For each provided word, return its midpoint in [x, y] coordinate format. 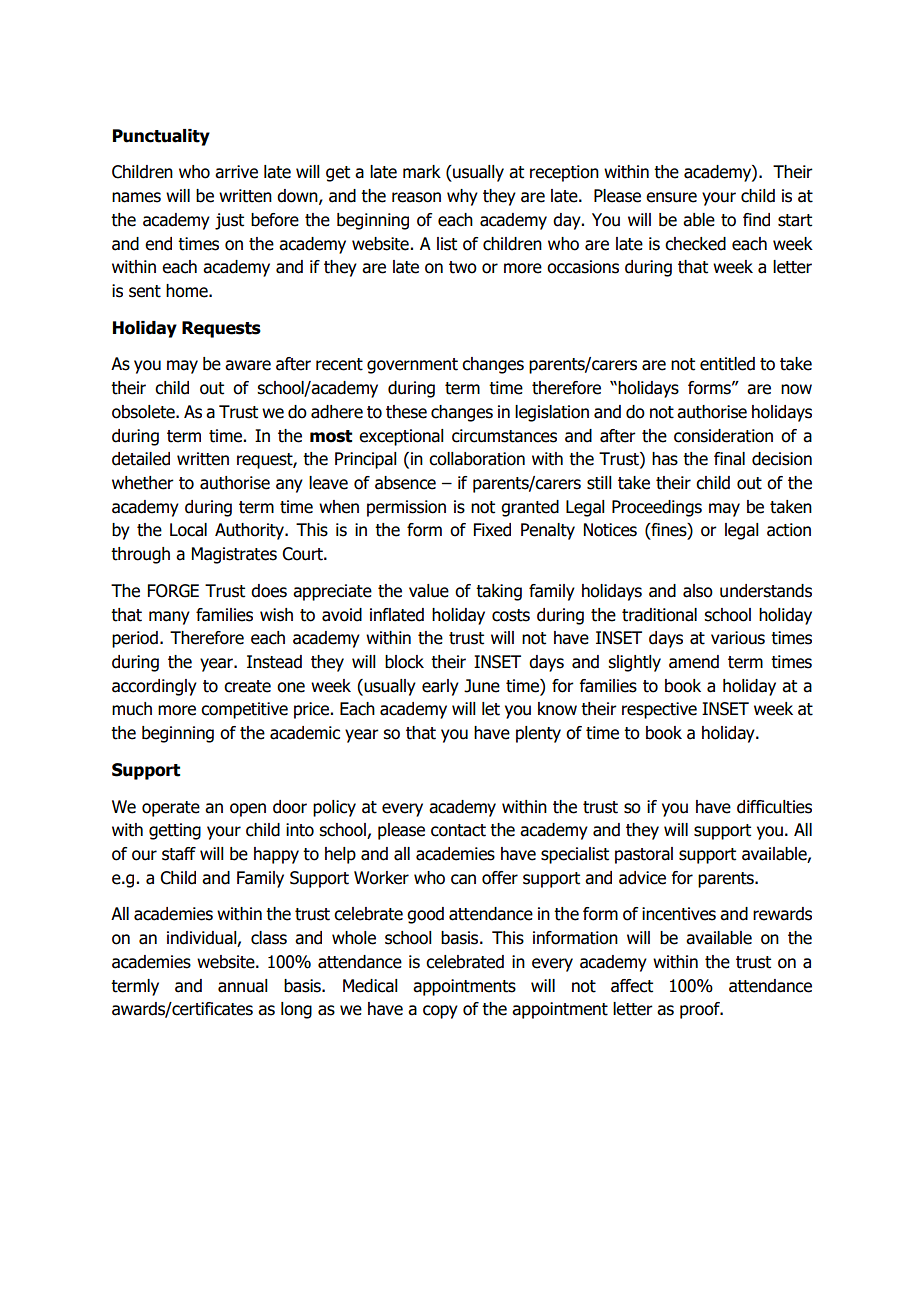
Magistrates [234, 555]
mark [422, 172]
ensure [671, 197]
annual [243, 986]
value [429, 591]
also [698, 591]
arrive [236, 172]
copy [440, 1012]
